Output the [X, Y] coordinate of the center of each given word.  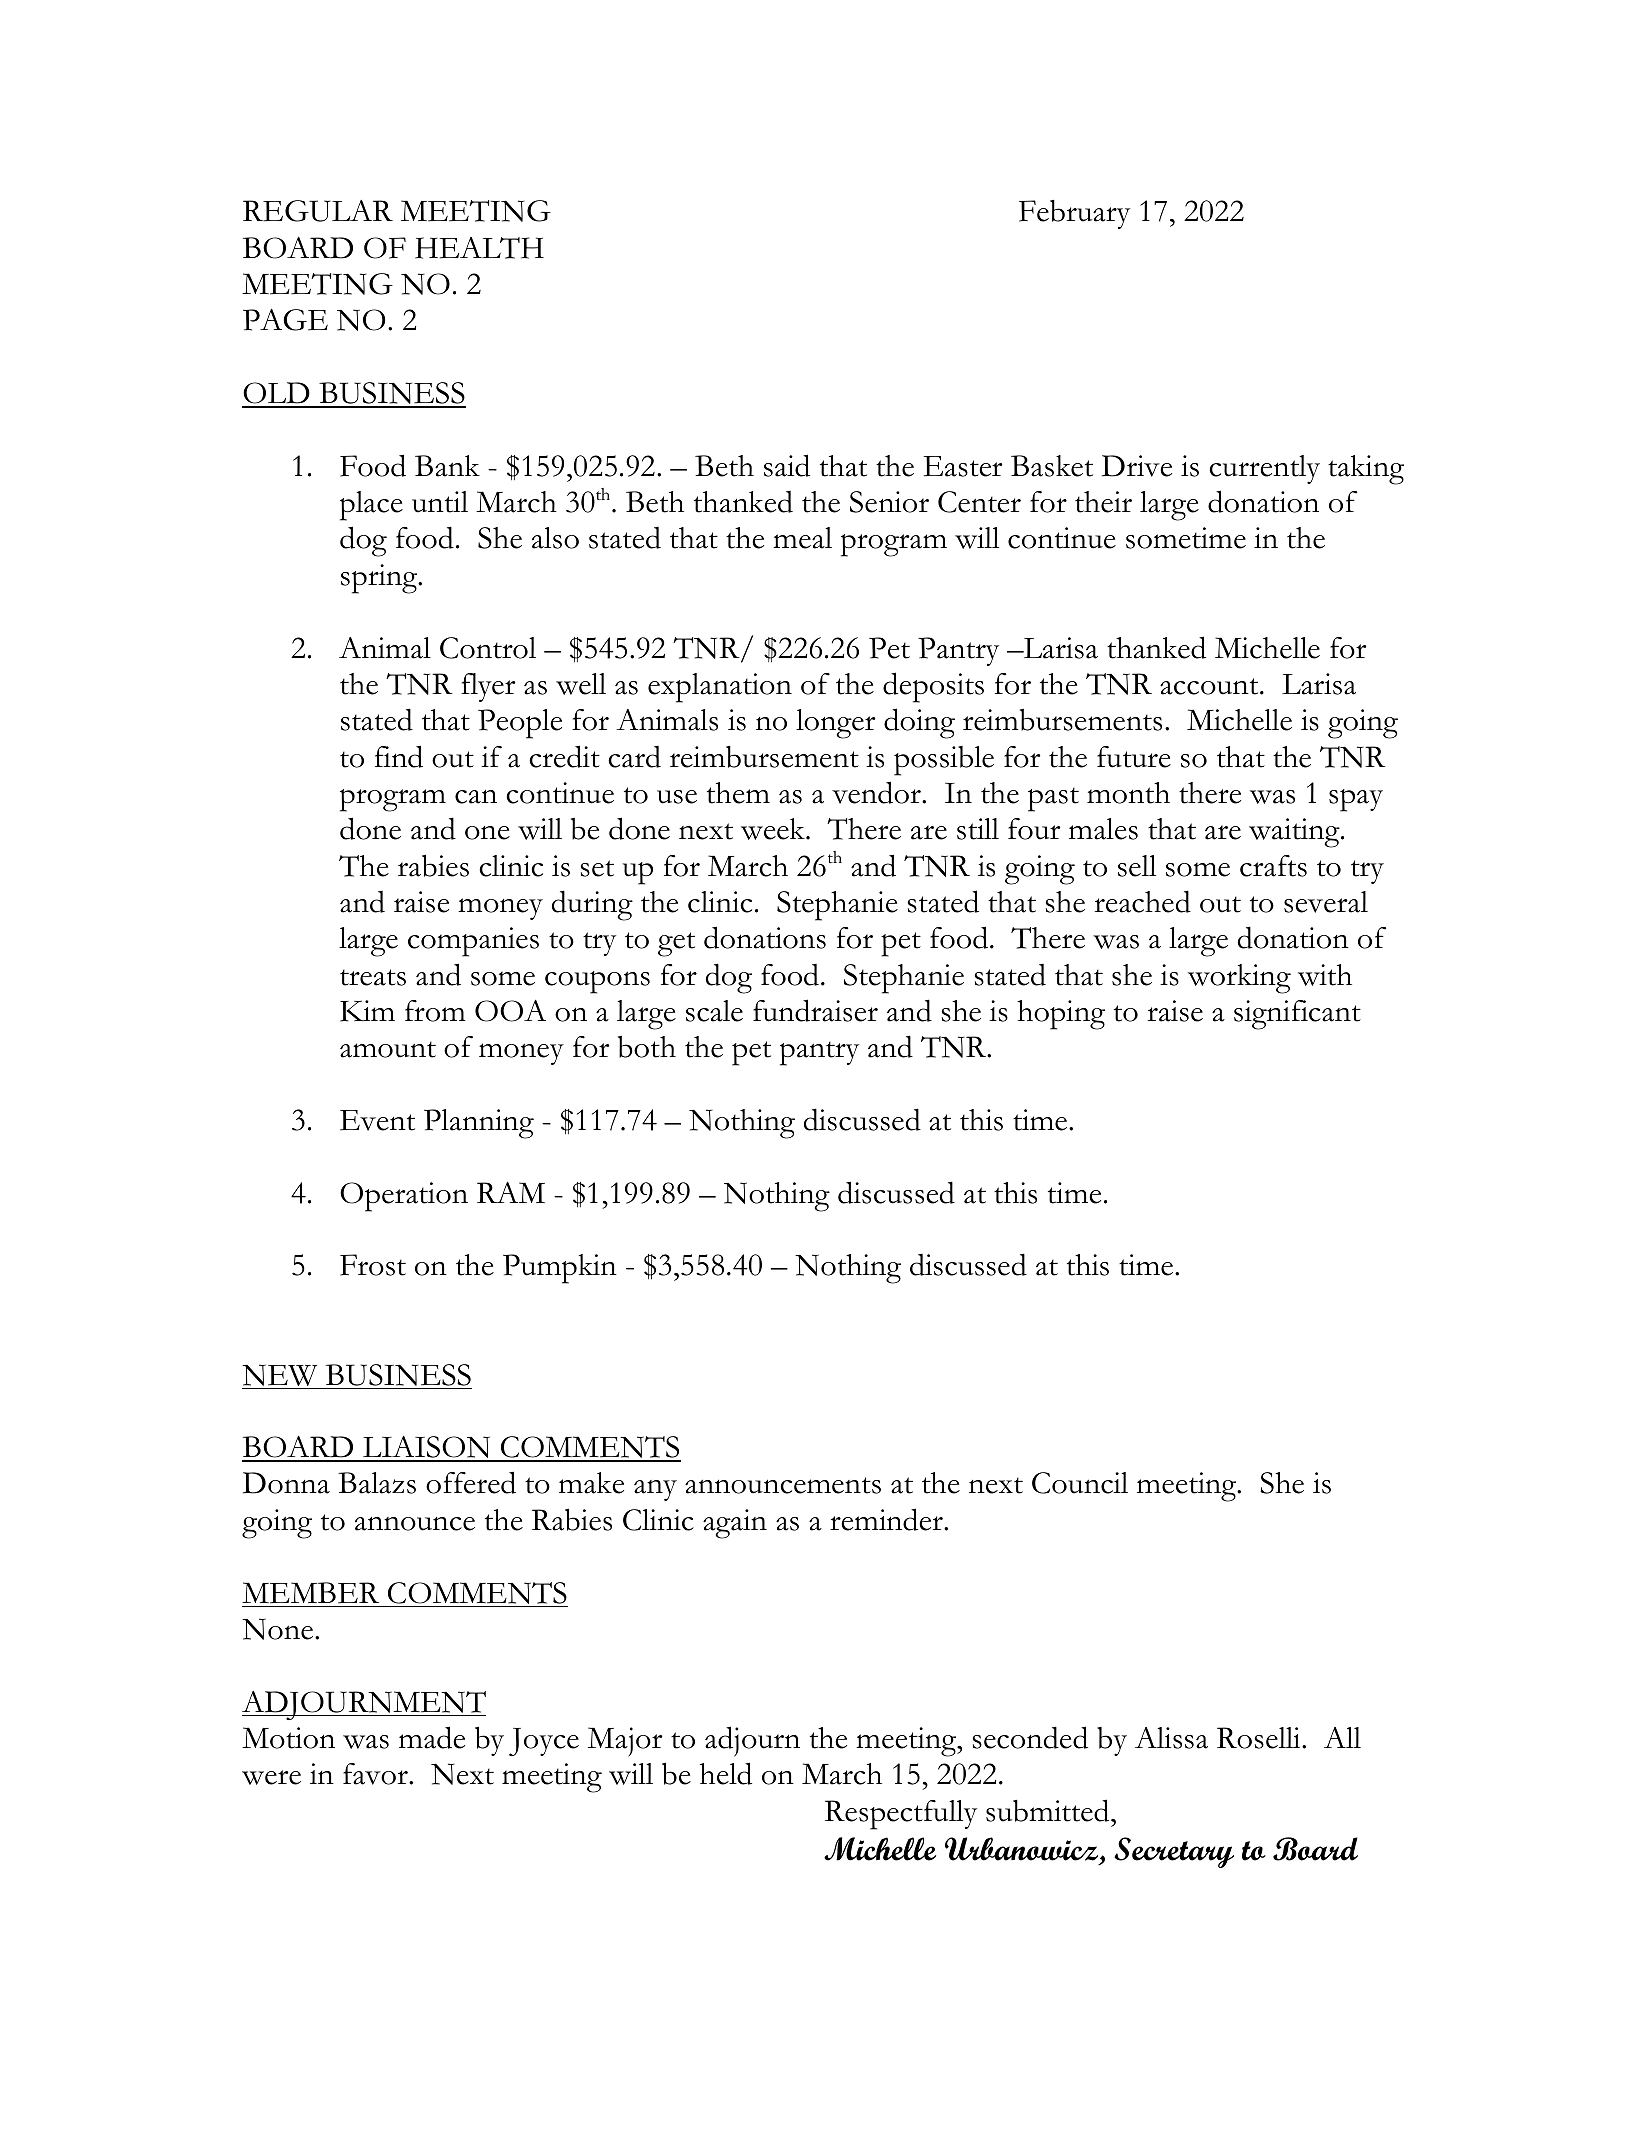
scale [714, 1011]
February [1074, 214]
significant [1297, 1015]
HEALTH [479, 248]
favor [376, 1774]
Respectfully [901, 1815]
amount [388, 1049]
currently [1264, 469]
